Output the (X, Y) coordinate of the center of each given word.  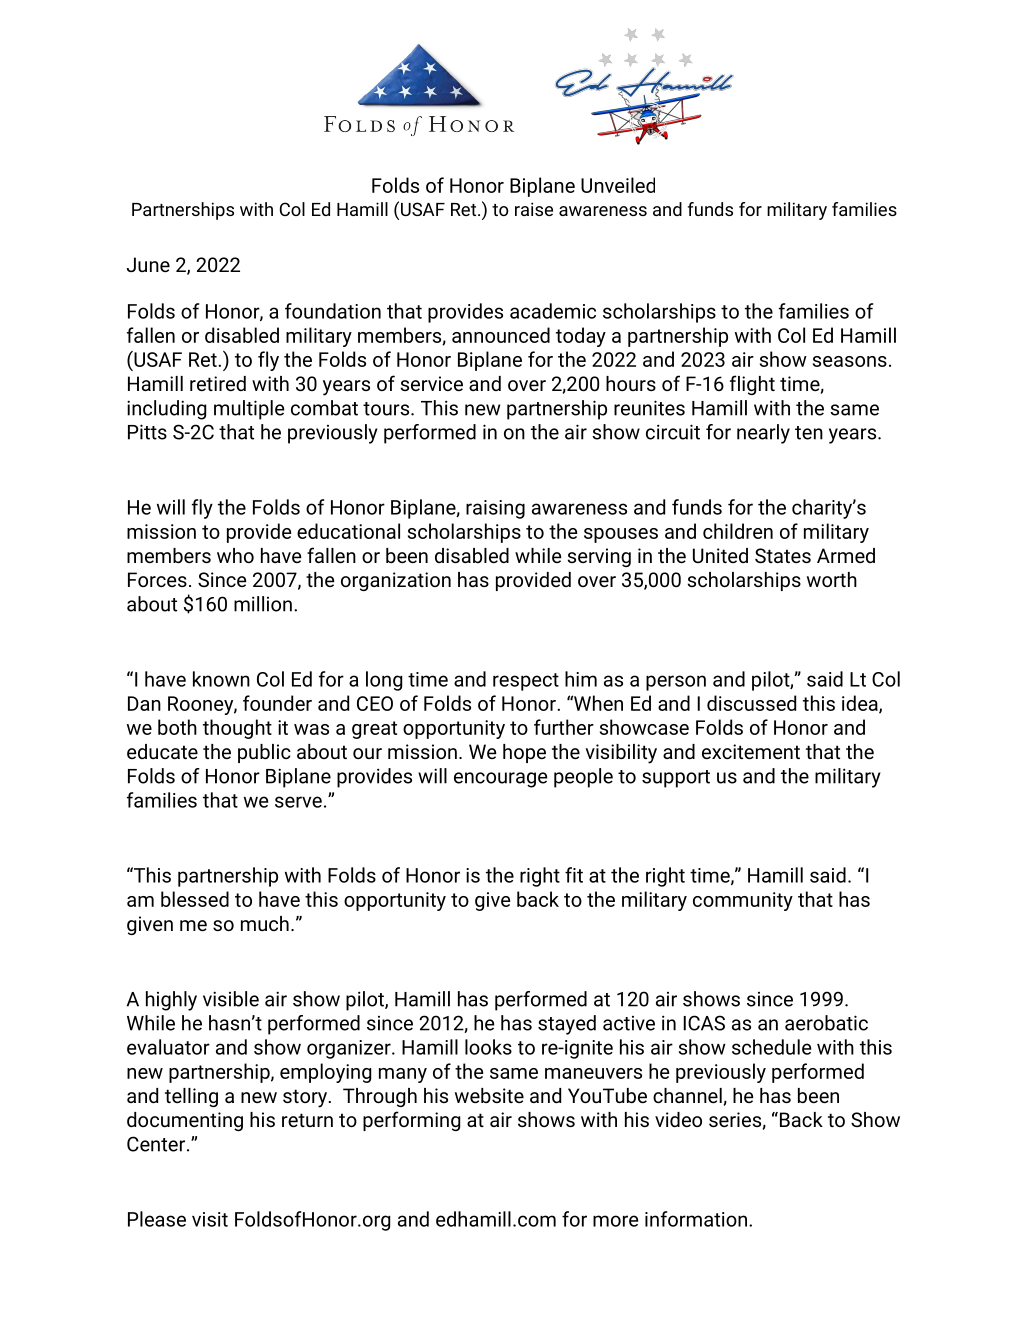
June (148, 264)
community (743, 901)
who (235, 555)
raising (495, 509)
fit (574, 875)
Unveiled (618, 185)
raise (534, 209)
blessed (195, 899)
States (783, 555)
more (615, 1221)
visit (210, 1219)
